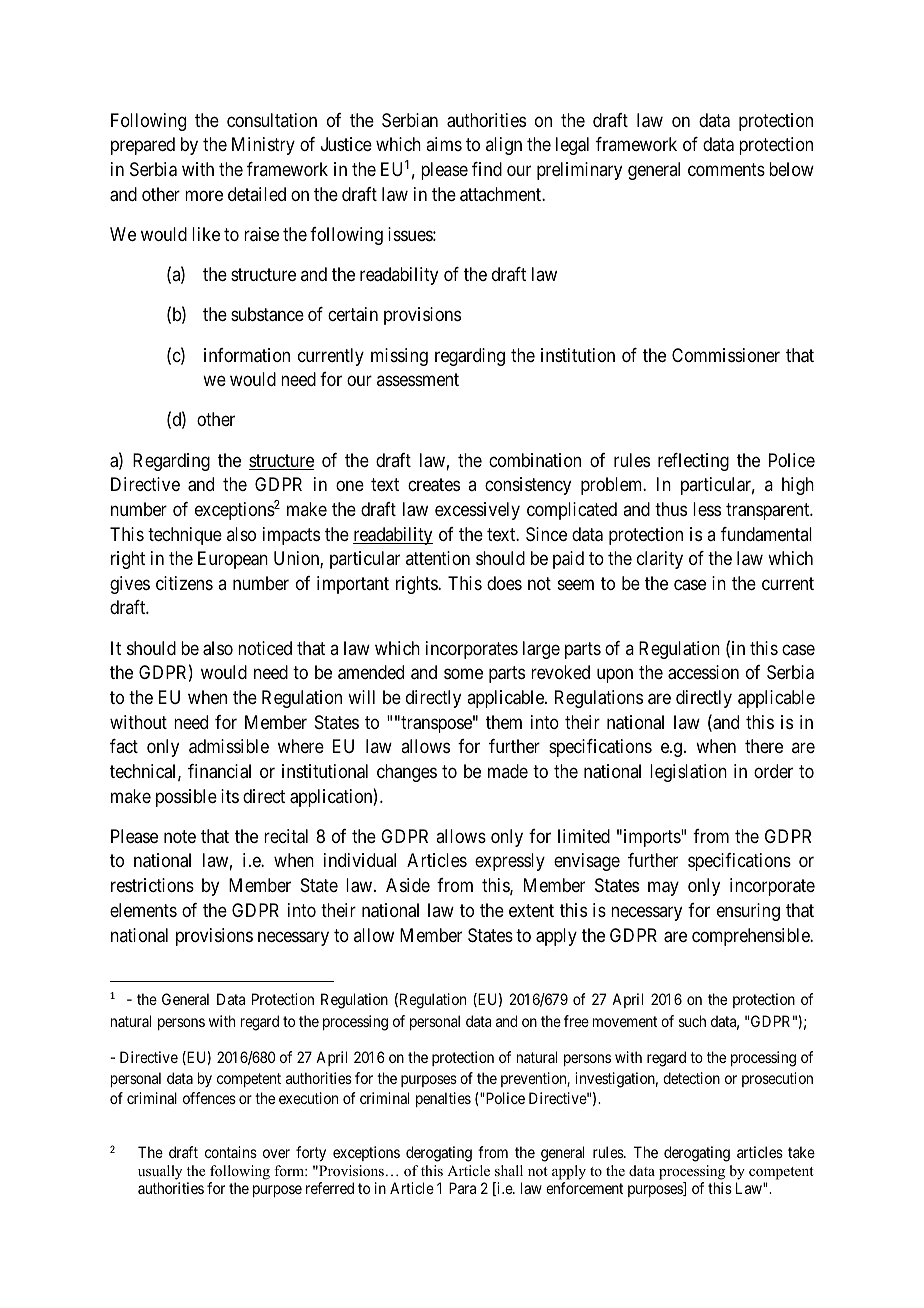  Describe the element at coordinates (418, 379) in the image. I see `assessment` at that location.
